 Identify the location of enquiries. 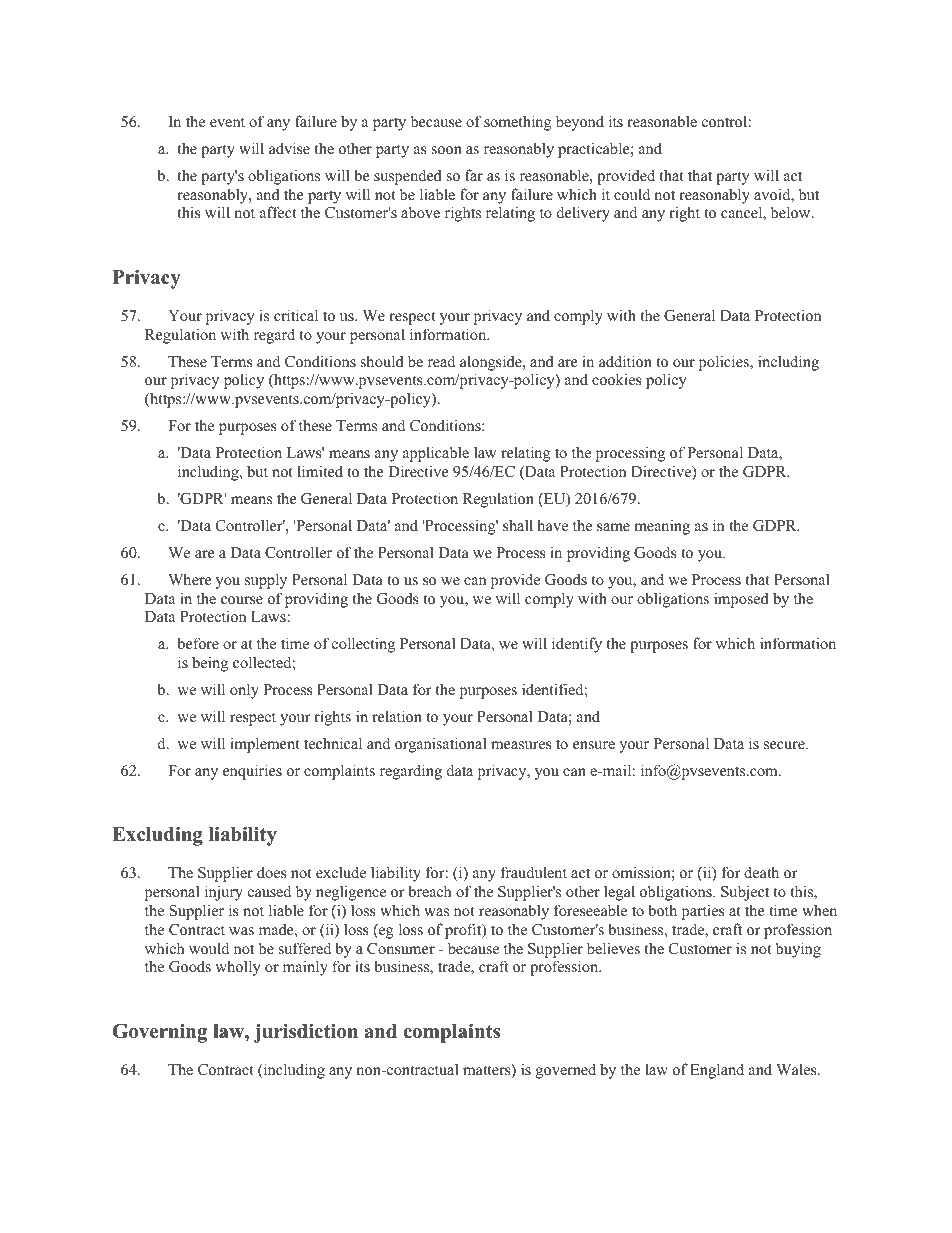
(252, 772).
